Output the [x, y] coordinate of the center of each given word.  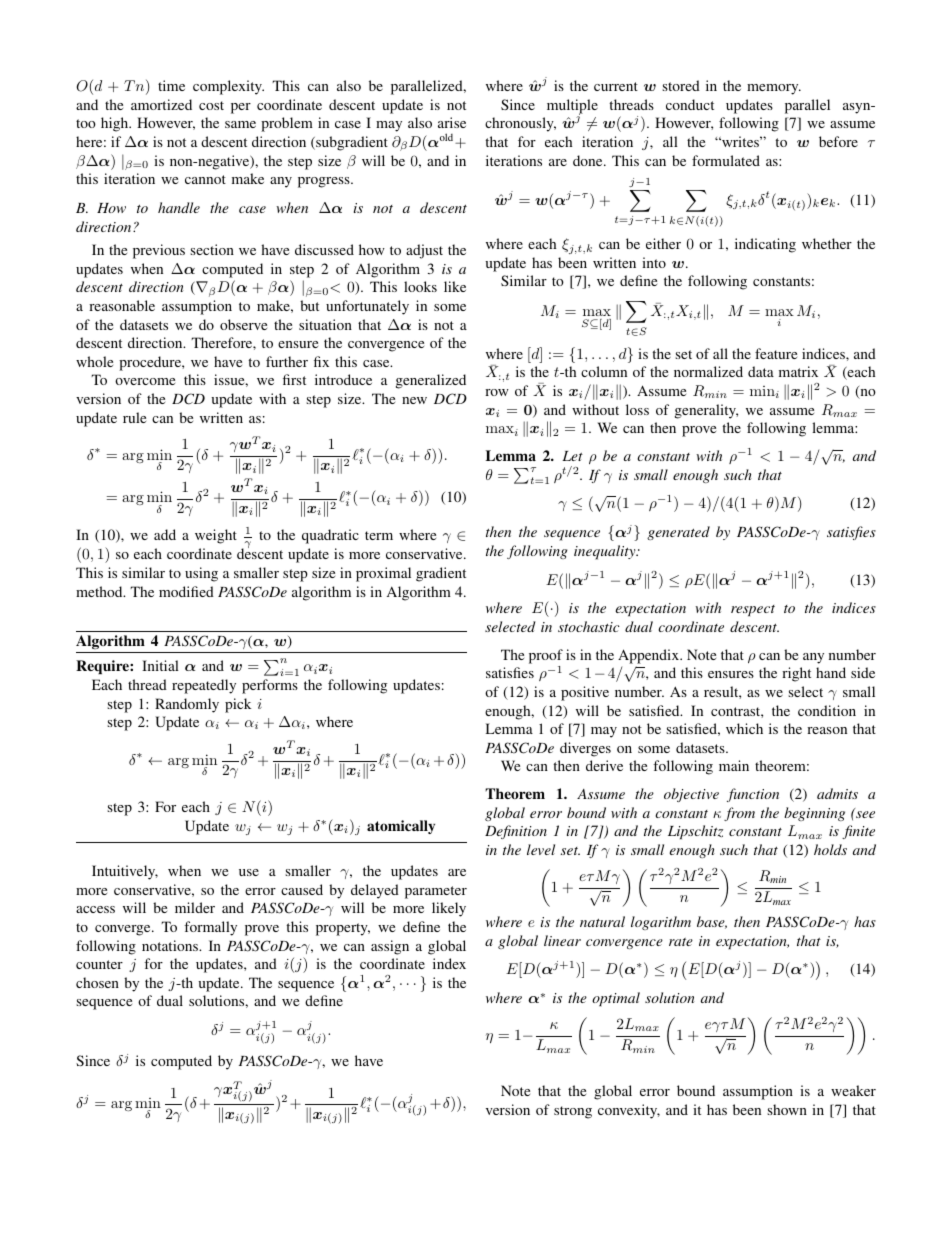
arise [452, 122]
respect [753, 610]
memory [774, 89]
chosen [97, 982]
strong [573, 1112]
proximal [383, 574]
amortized [161, 104]
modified [186, 591]
